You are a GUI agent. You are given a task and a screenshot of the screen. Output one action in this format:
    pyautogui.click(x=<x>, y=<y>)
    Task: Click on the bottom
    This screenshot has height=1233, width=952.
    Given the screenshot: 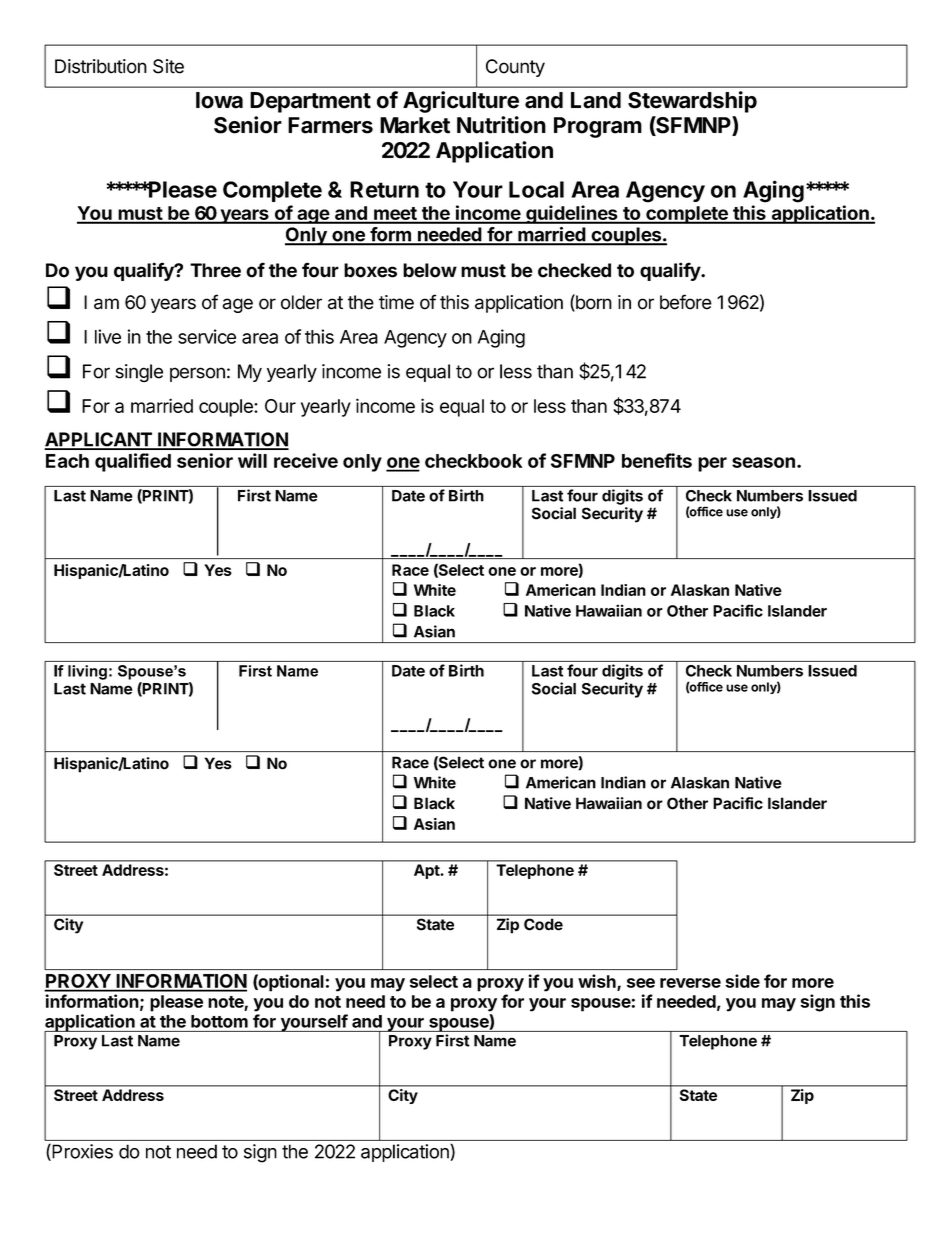 What is the action you would take?
    pyautogui.click(x=219, y=1021)
